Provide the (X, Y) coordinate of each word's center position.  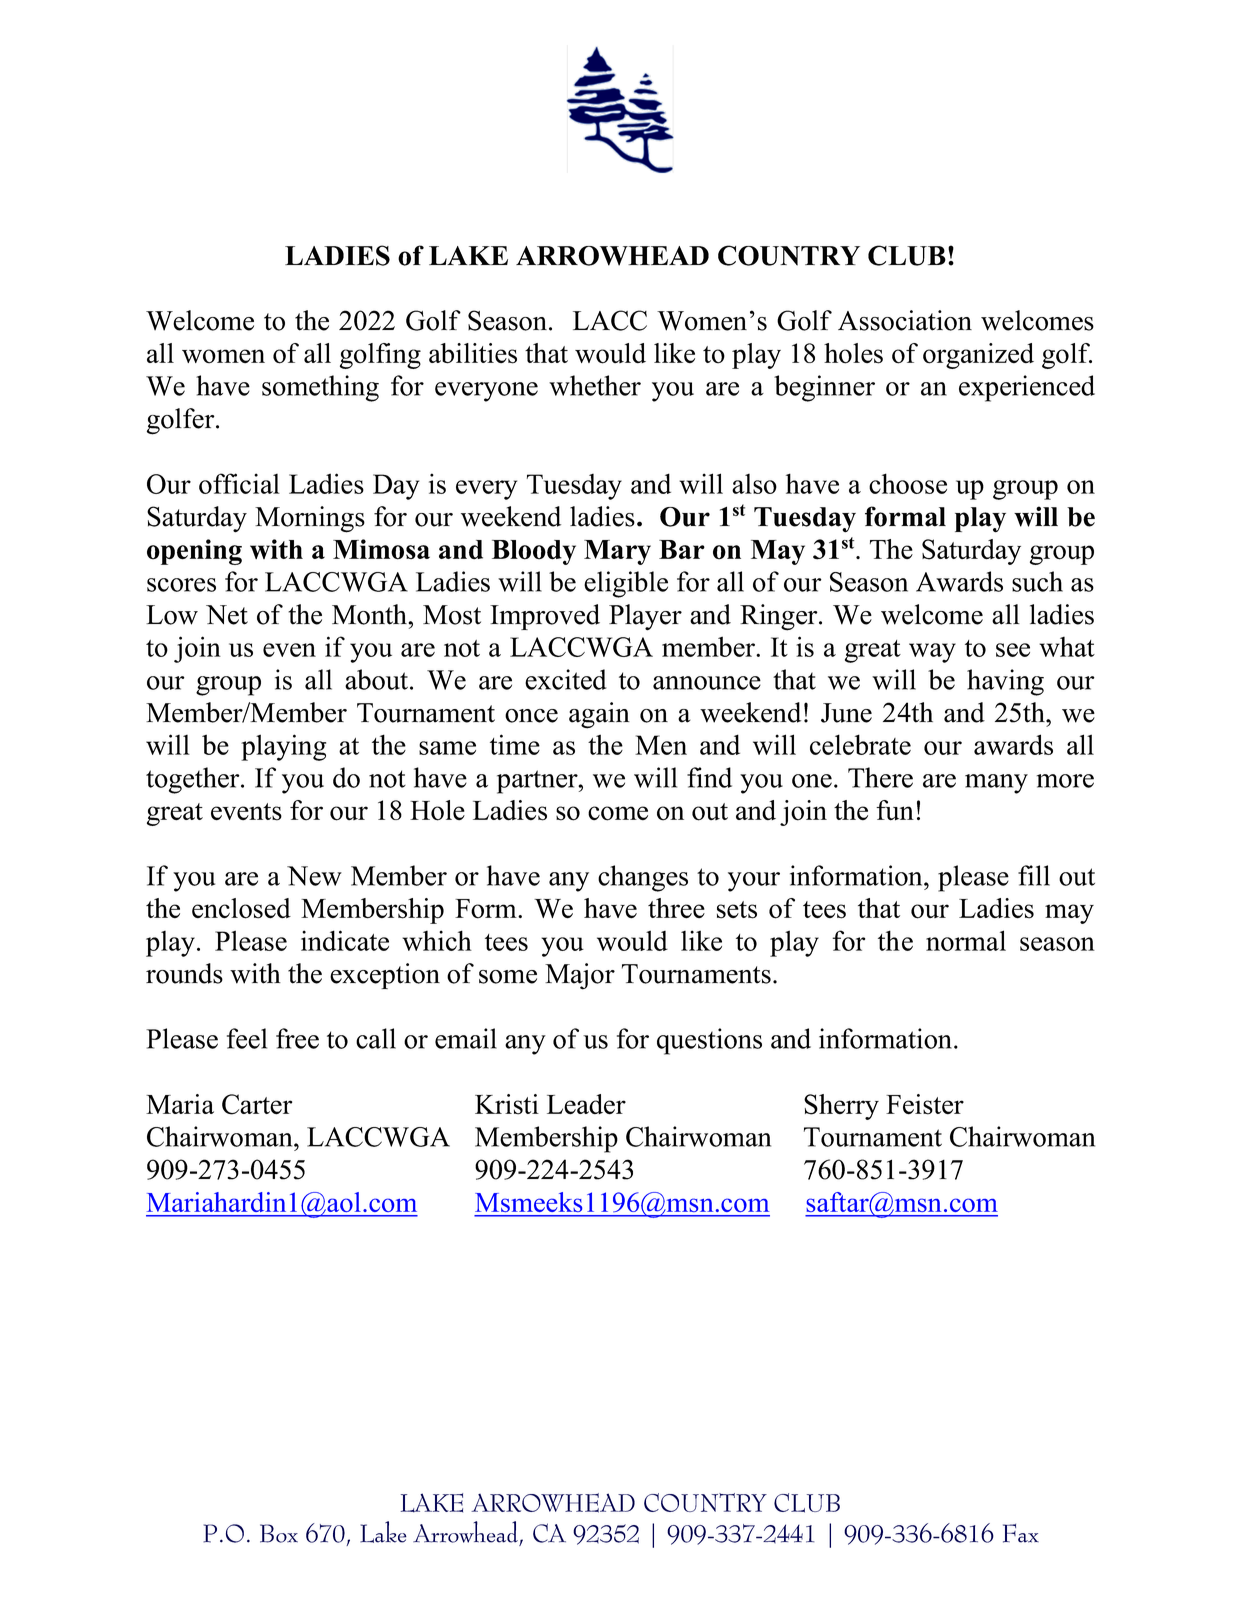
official (239, 483)
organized (978, 356)
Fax (1021, 1533)
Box (279, 1533)
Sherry (841, 1107)
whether (595, 385)
